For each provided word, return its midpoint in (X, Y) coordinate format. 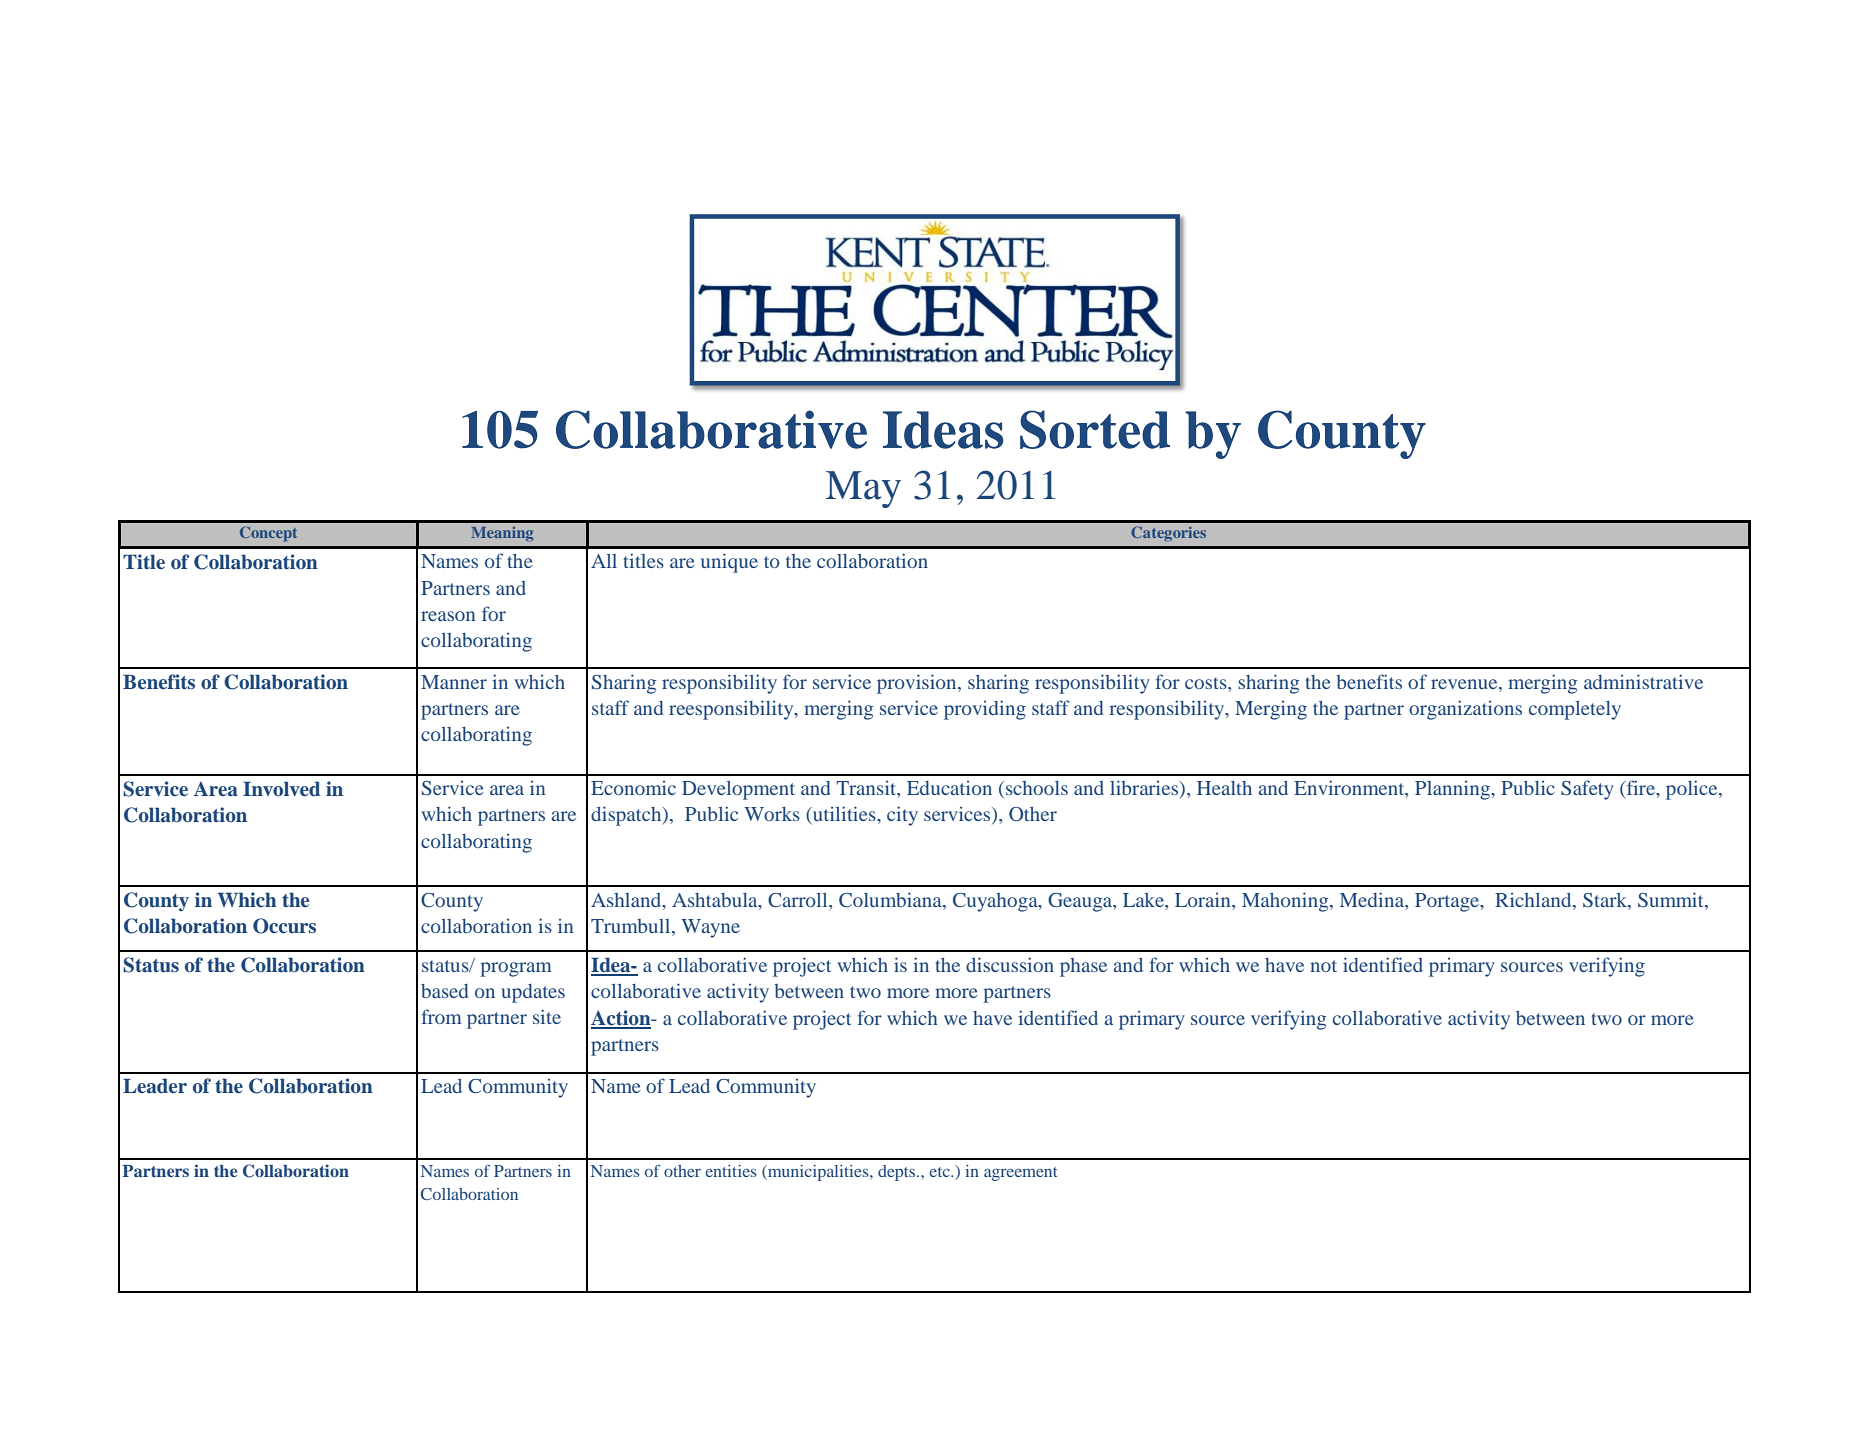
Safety (1587, 790)
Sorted (1095, 429)
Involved (281, 789)
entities (731, 1171)
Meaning (502, 534)
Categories (1168, 534)
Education (949, 788)
